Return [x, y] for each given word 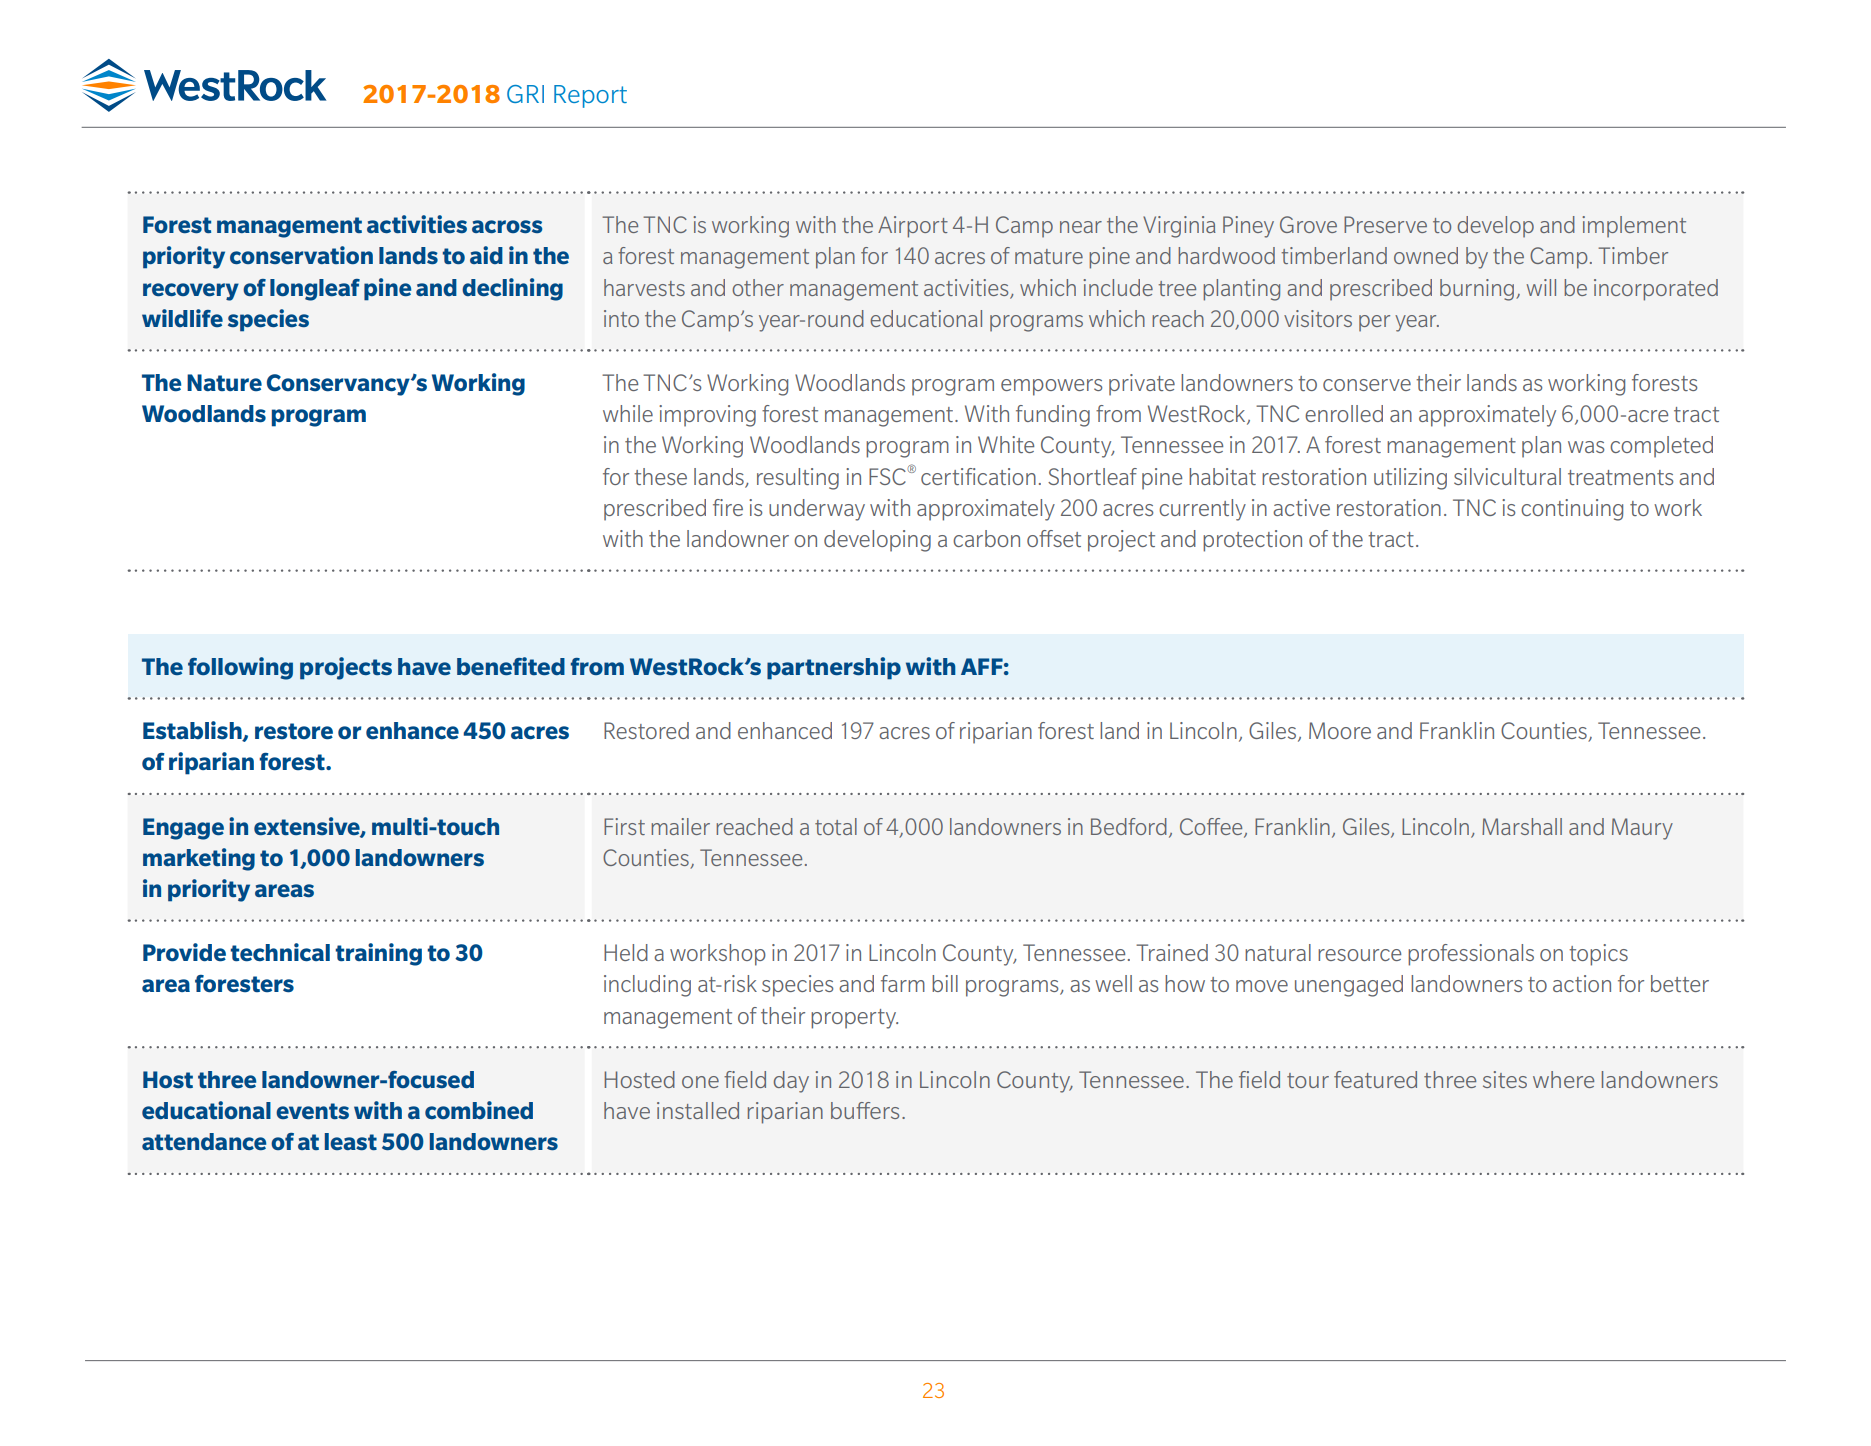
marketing [199, 859]
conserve [1367, 385]
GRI [525, 94]
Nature [224, 383]
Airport [913, 227]
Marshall [1522, 826]
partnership [834, 668]
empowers [1051, 387]
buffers [865, 1110]
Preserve [1385, 224]
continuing [1572, 510]
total [836, 826]
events [312, 1111]
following [240, 668]
